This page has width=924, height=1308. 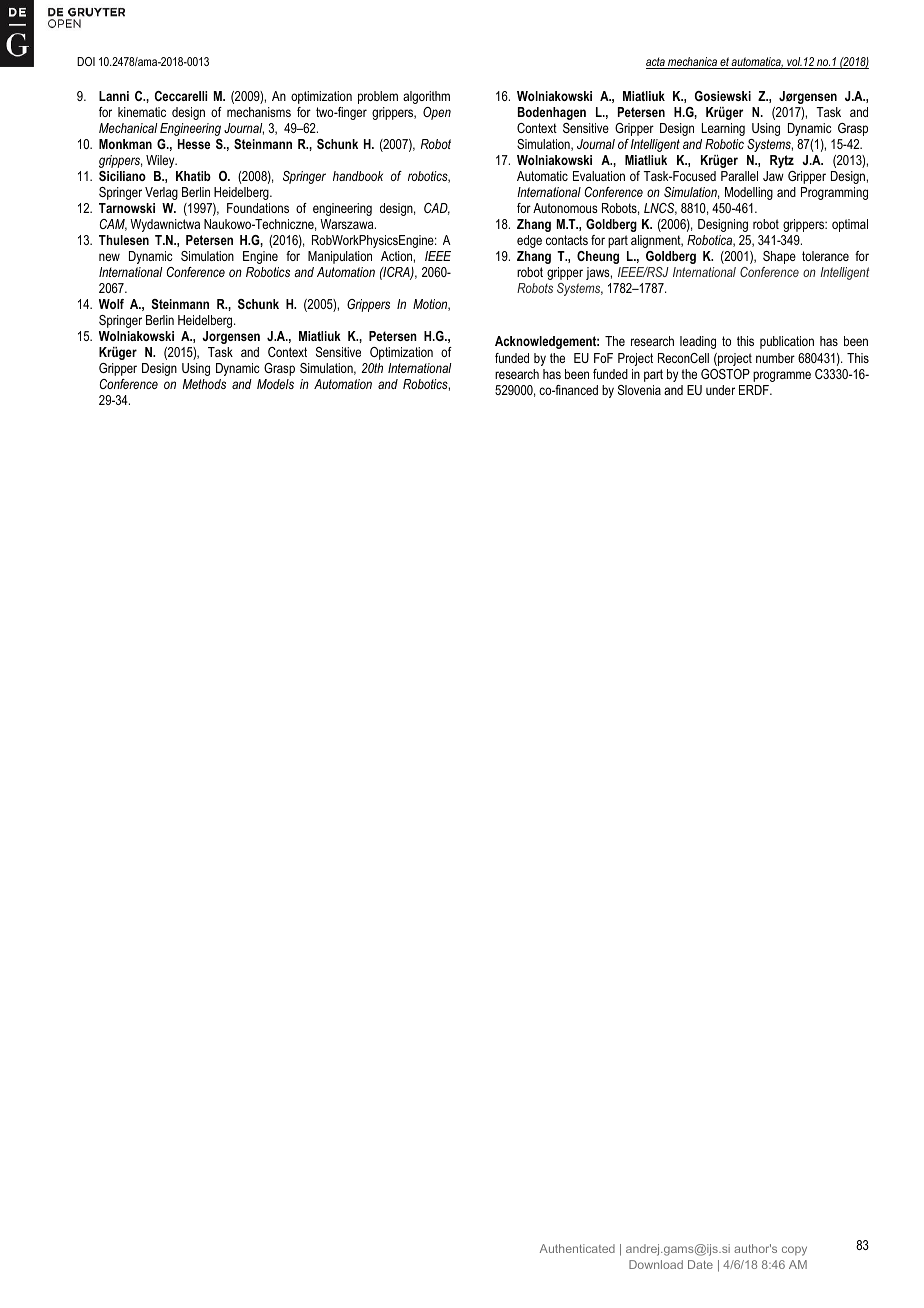 What do you see at coordinates (577, 1248) in the page?
I see `Authenticated` at bounding box center [577, 1248].
